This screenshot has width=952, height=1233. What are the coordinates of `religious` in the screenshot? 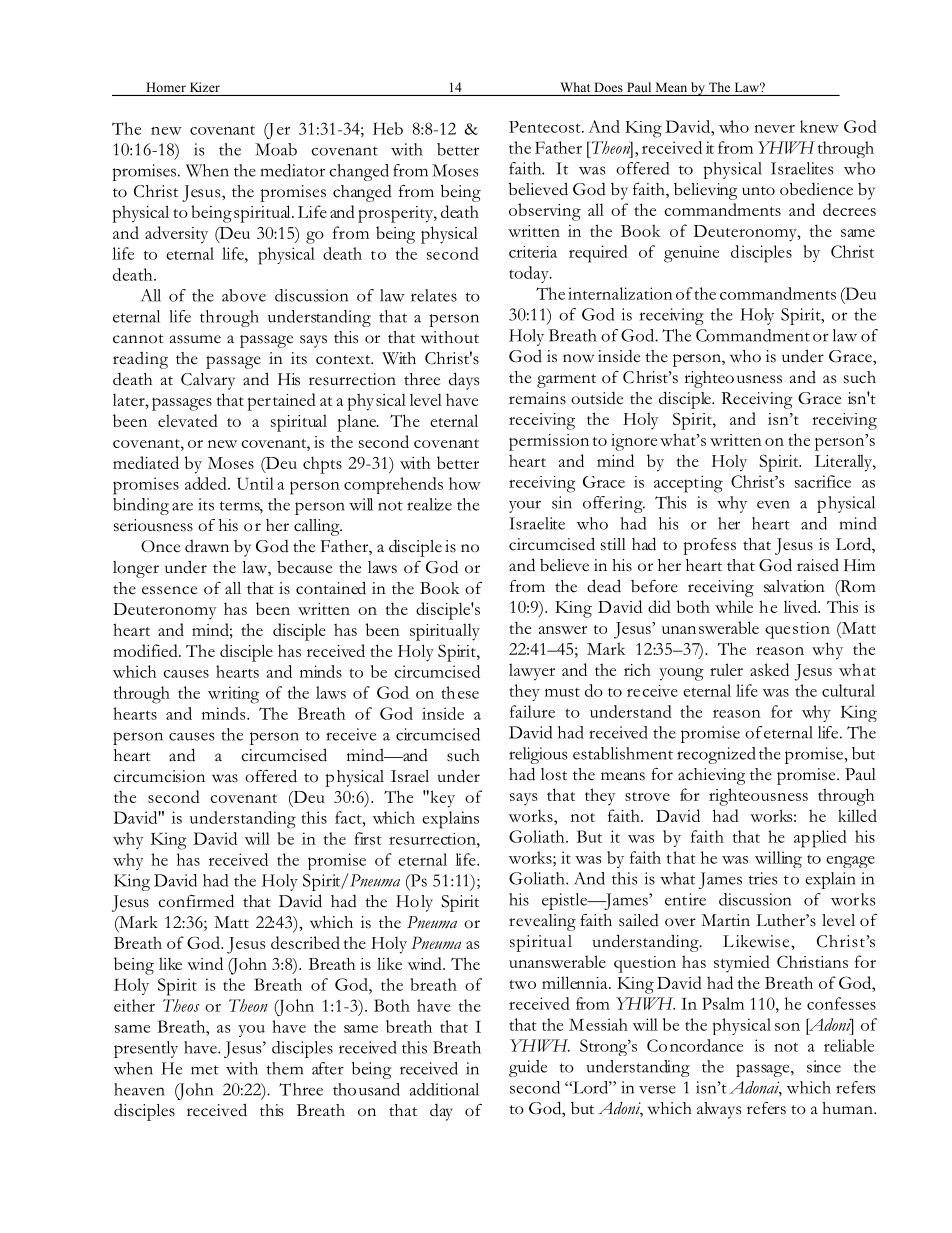 It's located at (538, 755).
